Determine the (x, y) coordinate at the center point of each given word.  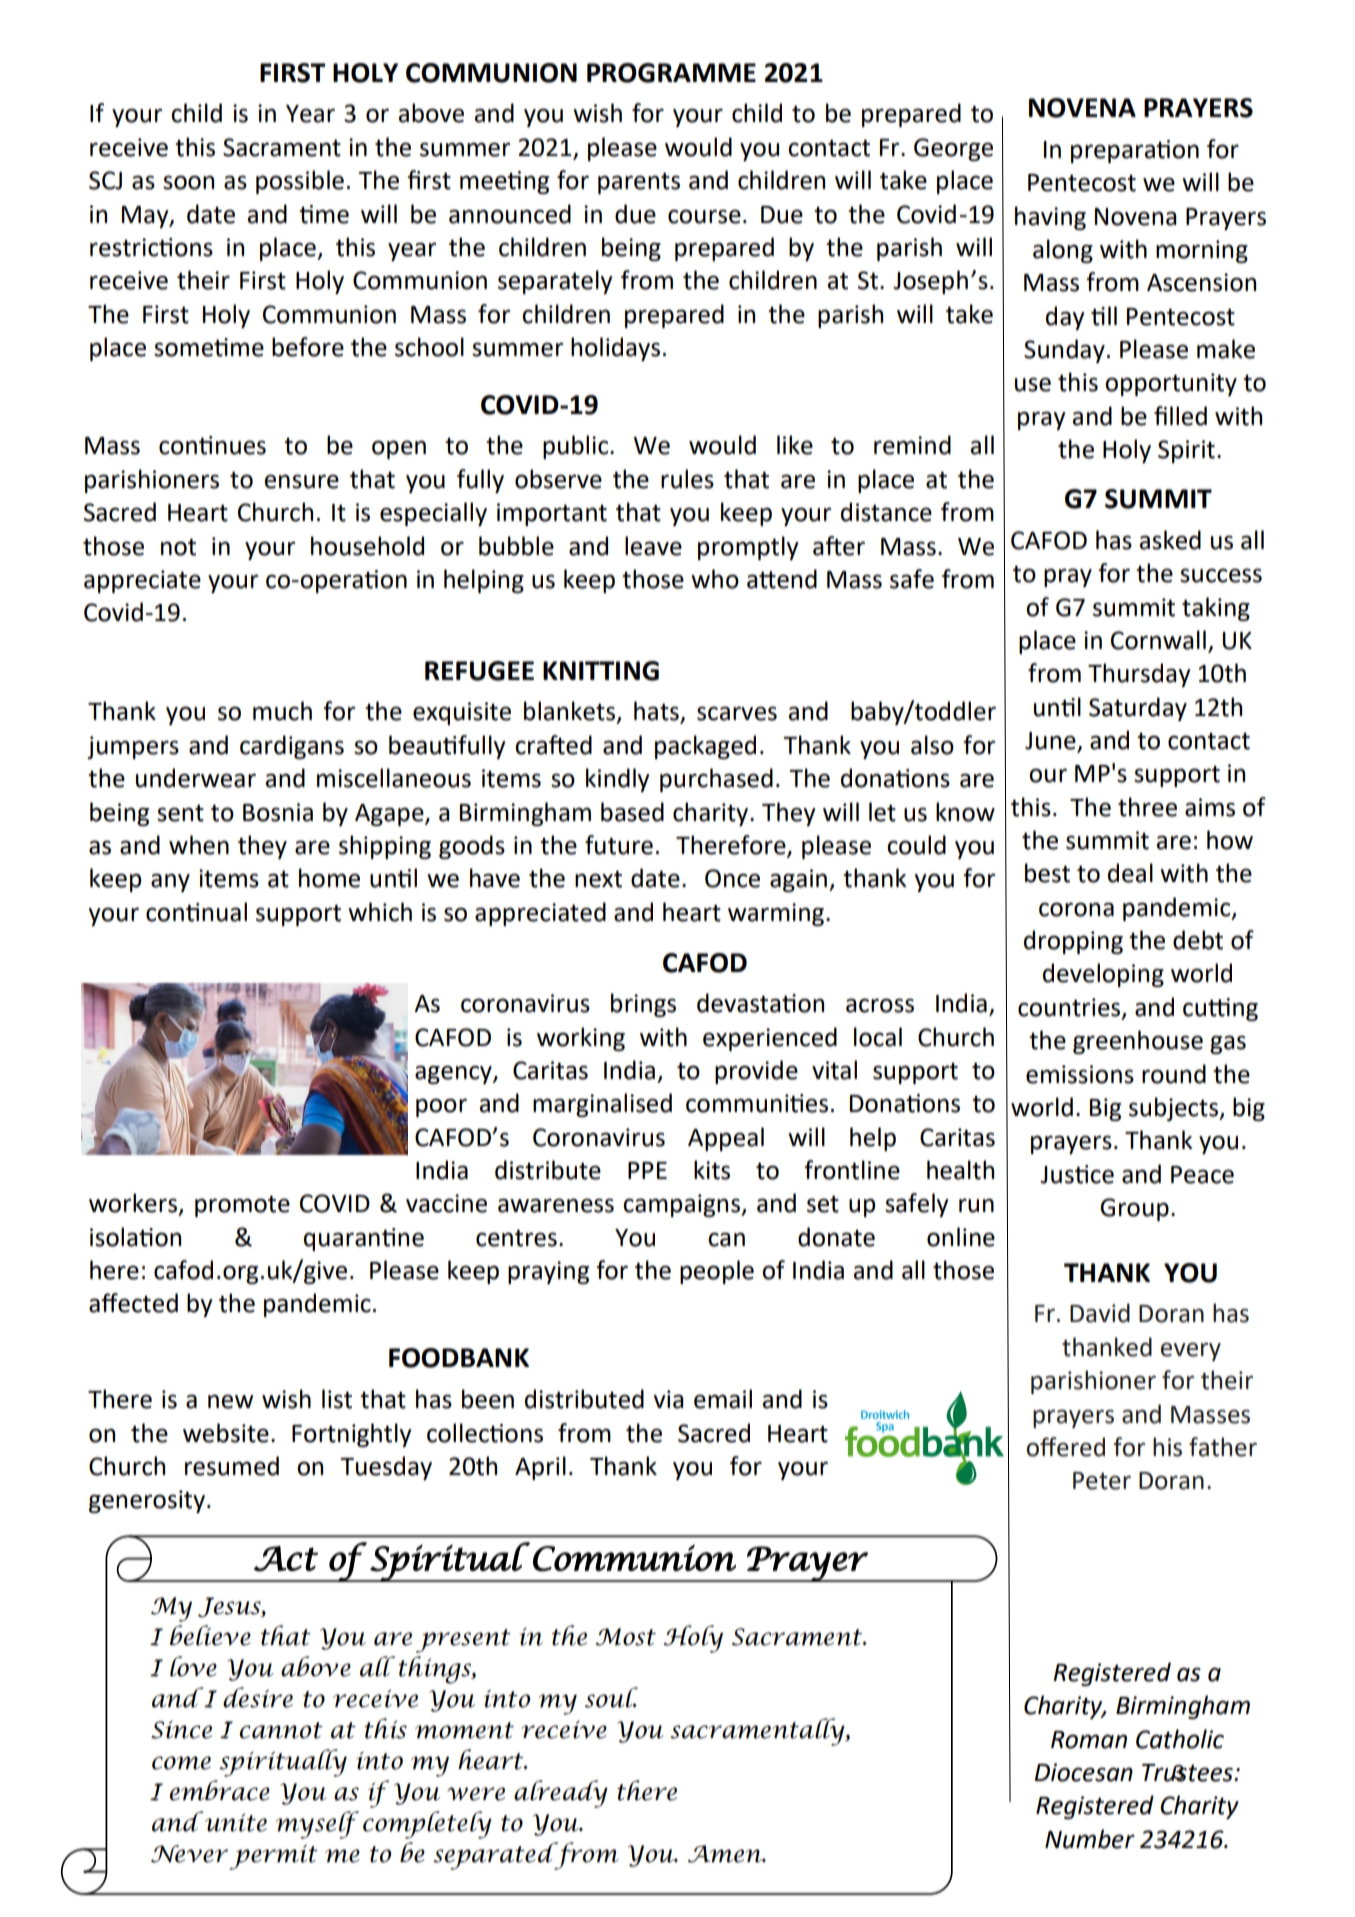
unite (235, 1821)
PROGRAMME (671, 73)
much (282, 711)
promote (242, 1206)
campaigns (682, 1205)
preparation (1135, 151)
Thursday (1139, 675)
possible (300, 182)
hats (657, 712)
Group (1134, 1209)
